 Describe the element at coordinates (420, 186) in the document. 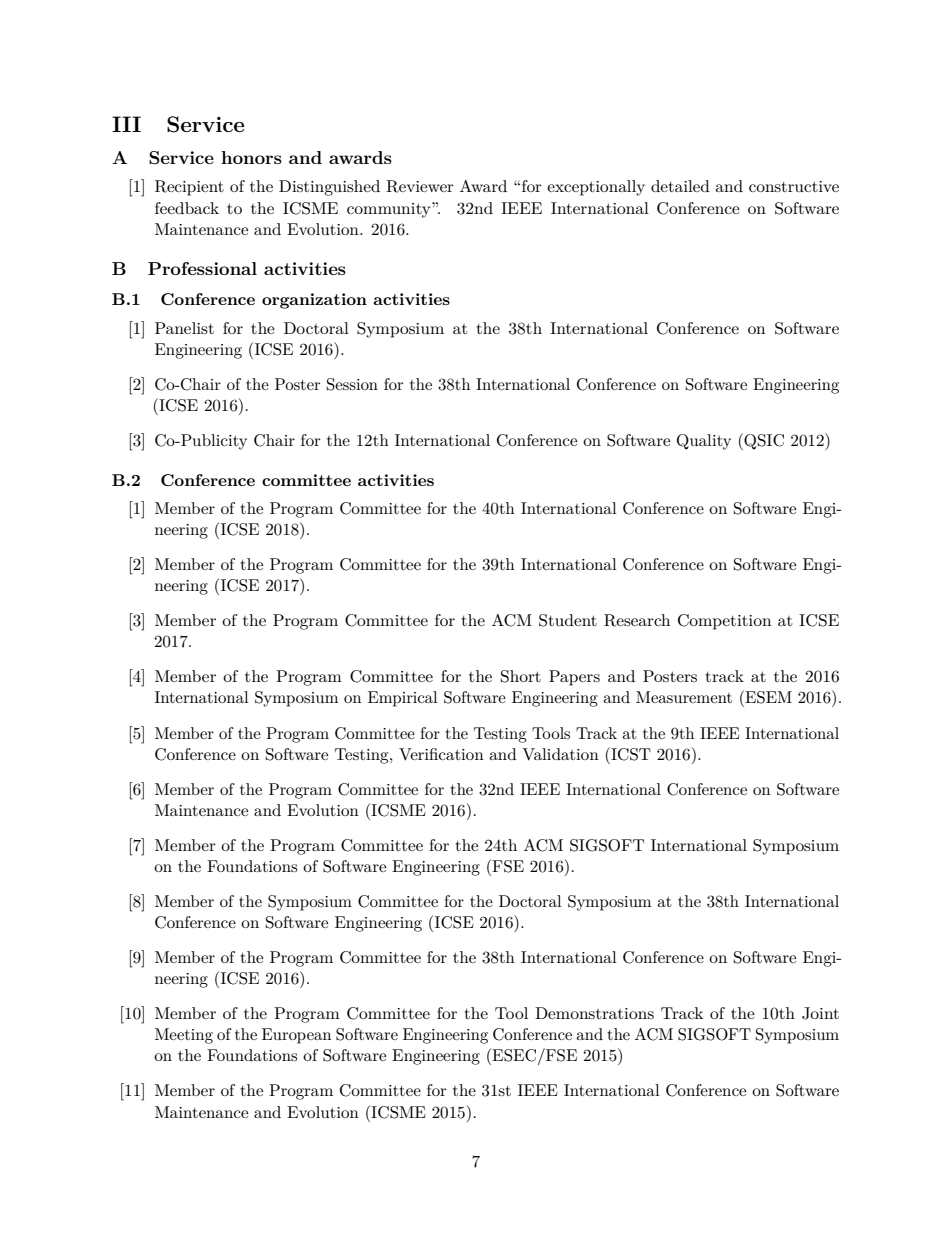

I see `Reviewer` at that location.
